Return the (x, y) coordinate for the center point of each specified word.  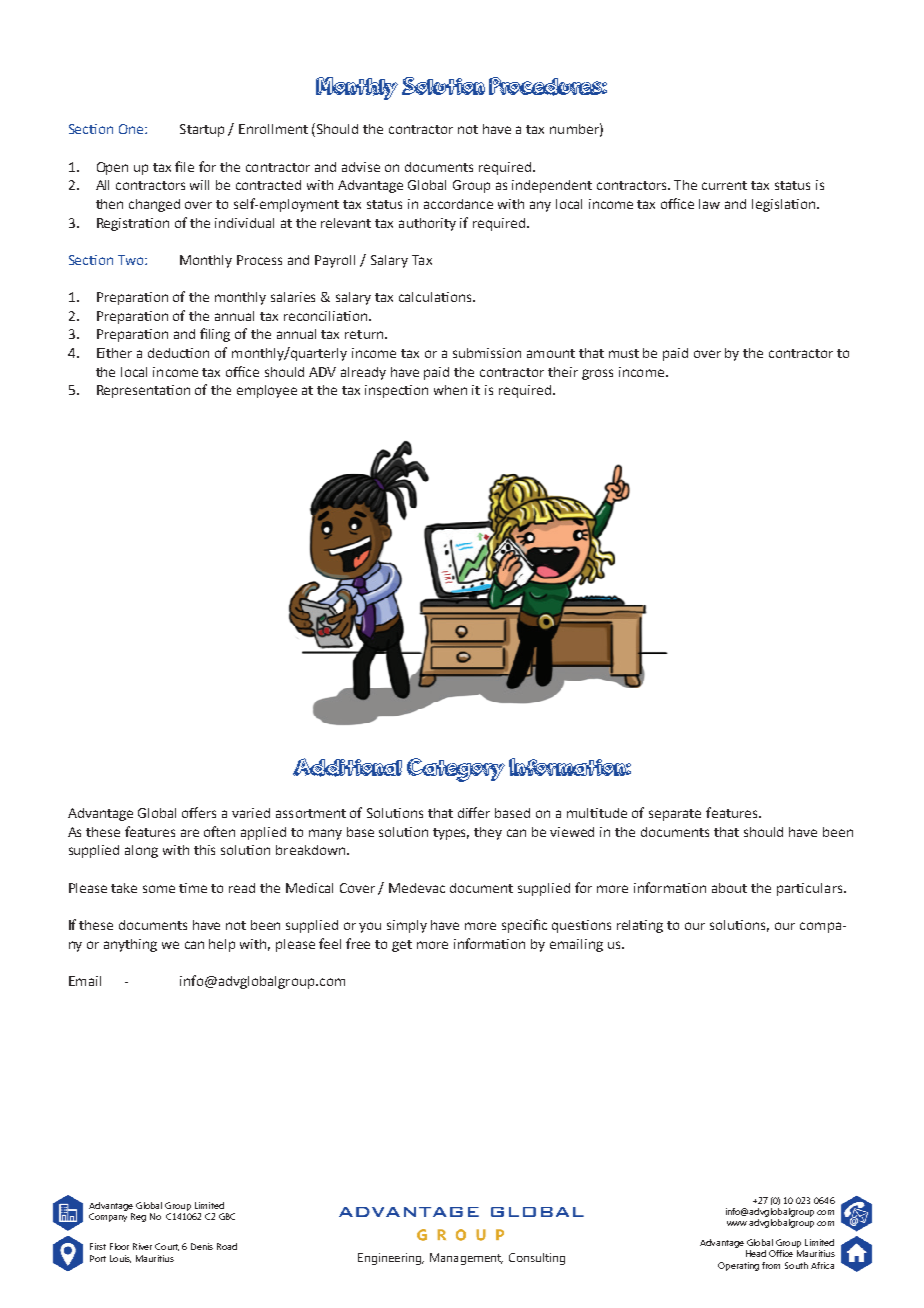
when (450, 390)
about (729, 888)
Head (756, 1253)
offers (199, 812)
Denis (202, 1246)
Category (456, 770)
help (222, 945)
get (402, 946)
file (184, 166)
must (624, 353)
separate (675, 815)
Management (466, 1259)
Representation (143, 391)
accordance (458, 204)
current (724, 185)
